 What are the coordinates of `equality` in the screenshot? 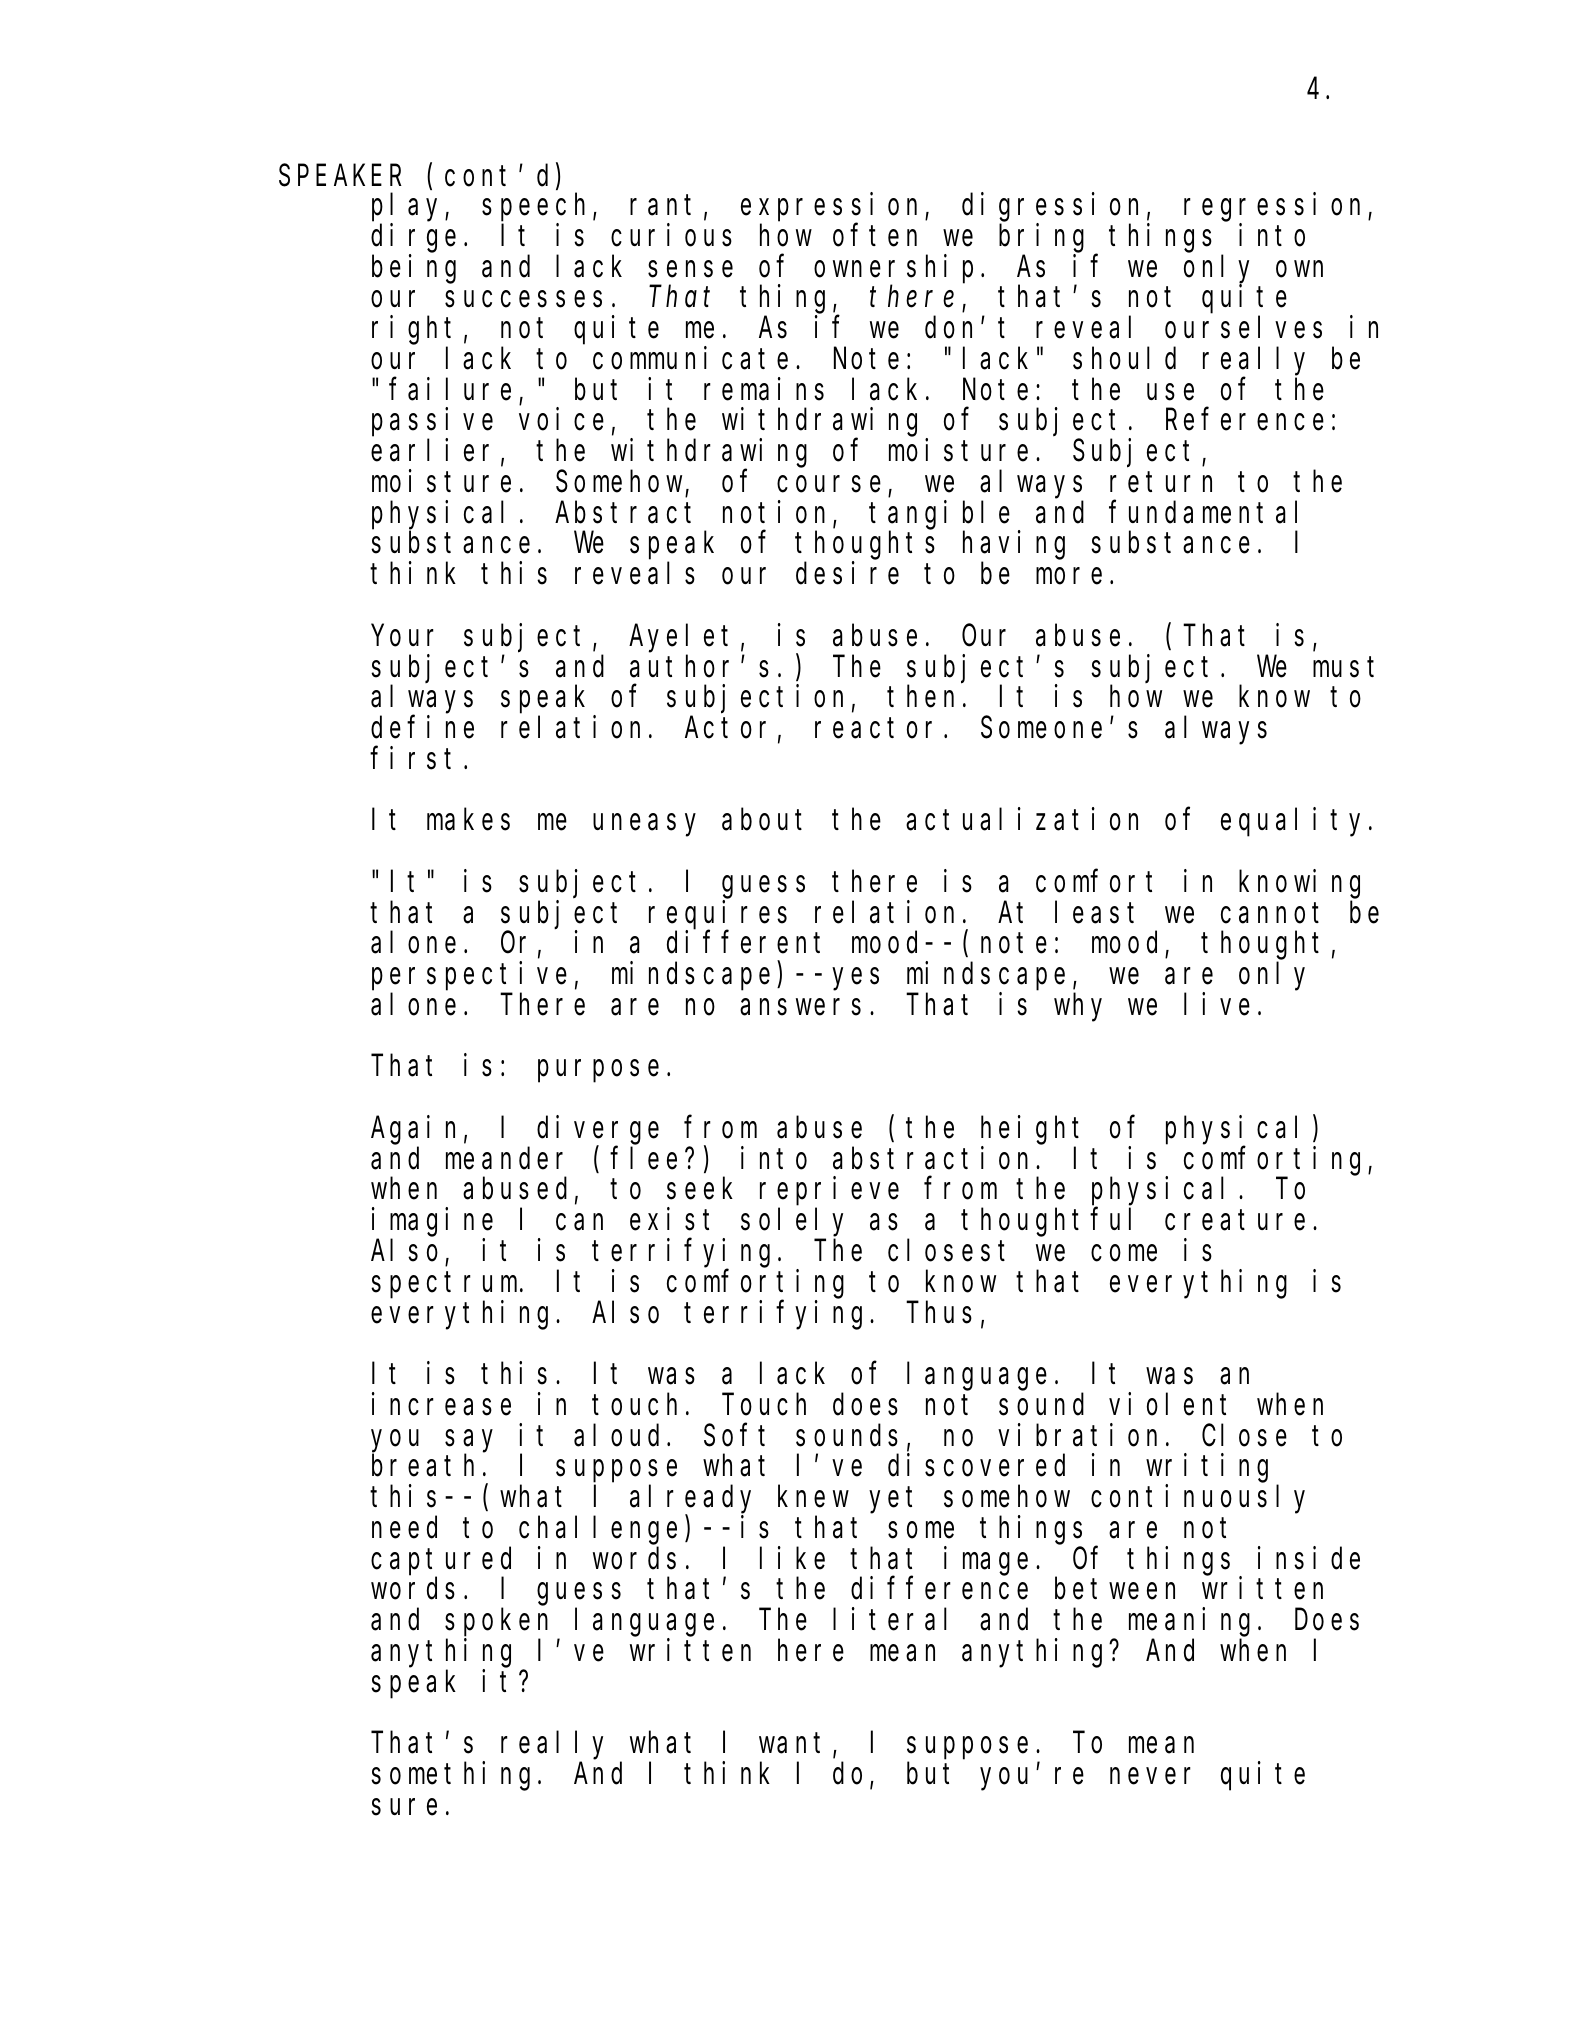 It's located at (1295, 822).
